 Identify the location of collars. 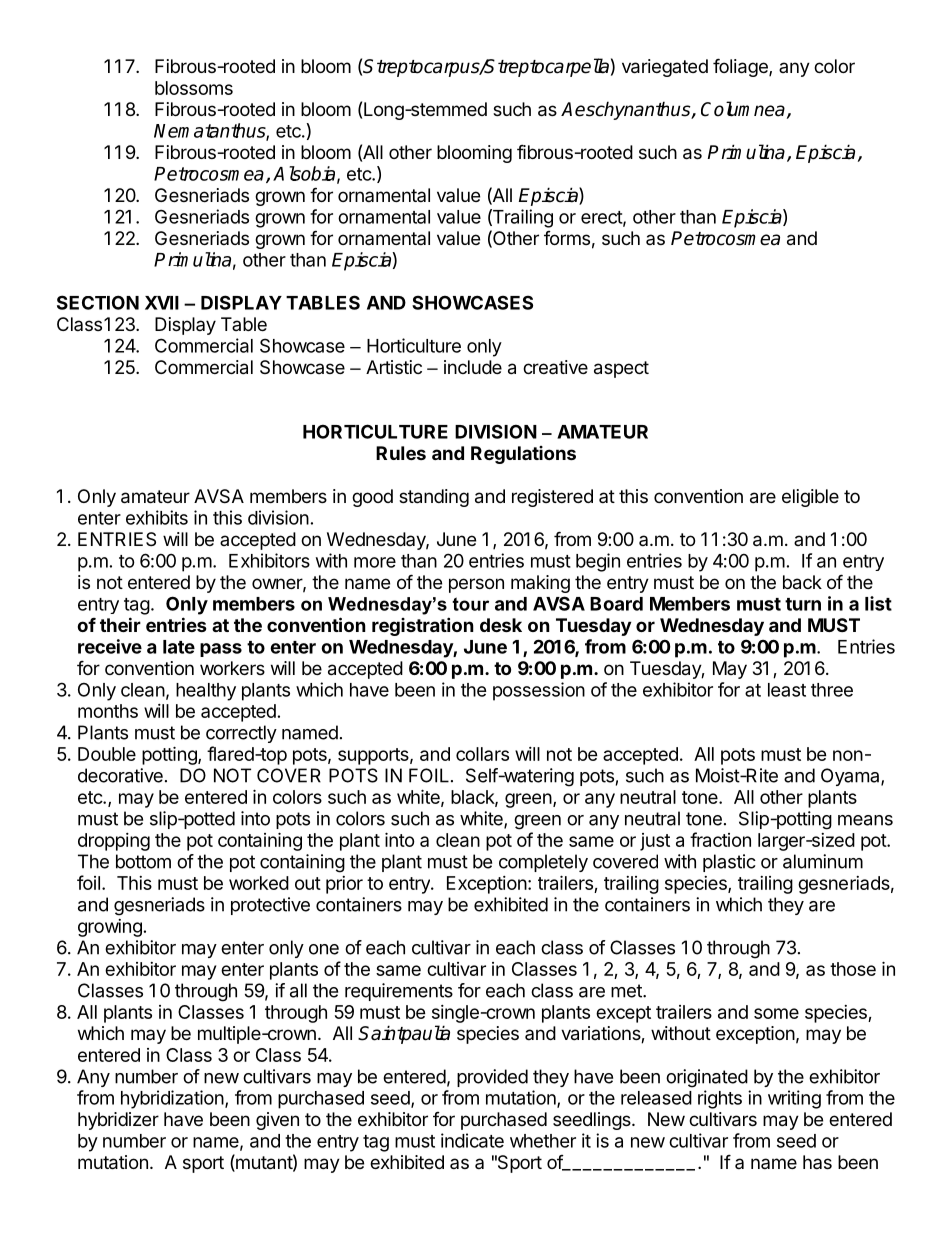
(482, 754).
